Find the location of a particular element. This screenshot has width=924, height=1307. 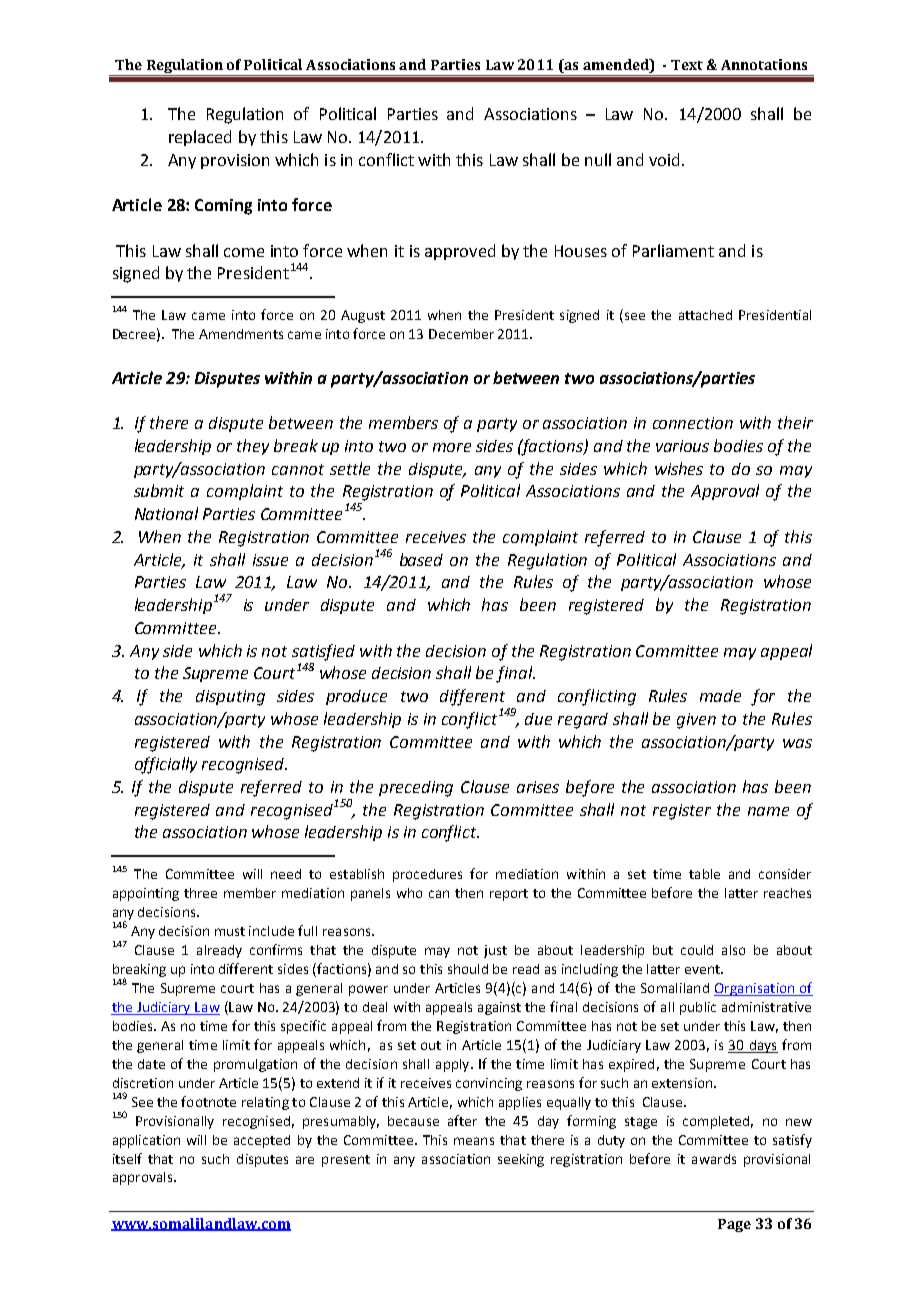

December is located at coordinates (461, 334).
